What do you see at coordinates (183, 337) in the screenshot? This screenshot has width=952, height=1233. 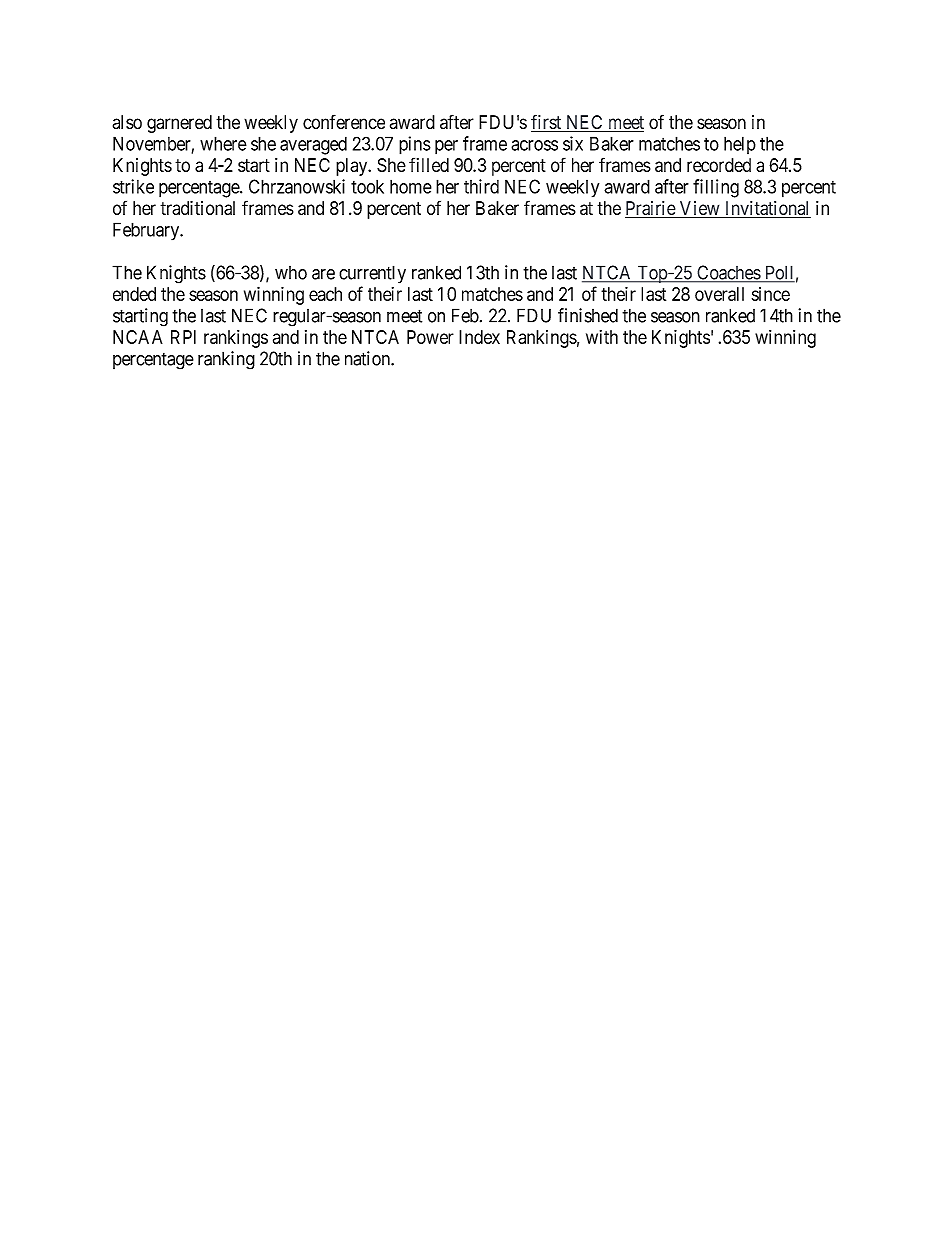 I see `RPI` at bounding box center [183, 337].
